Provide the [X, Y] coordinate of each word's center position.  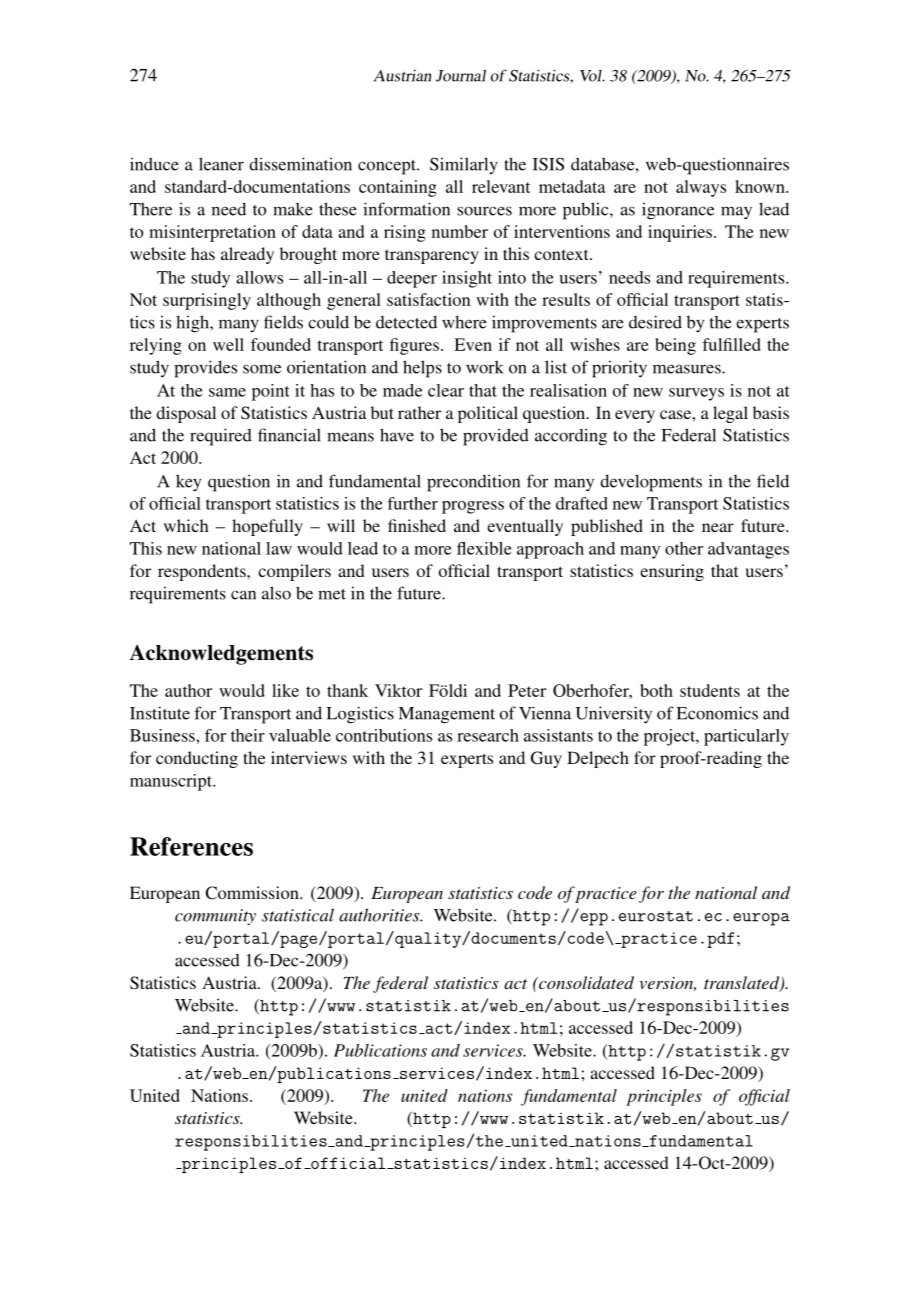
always [701, 188]
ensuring [672, 572]
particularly [746, 737]
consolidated [585, 982]
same [227, 392]
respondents [203, 572]
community [215, 917]
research [488, 735]
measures [688, 369]
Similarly [464, 165]
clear [446, 390]
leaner [221, 164]
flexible [484, 548]
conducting [197, 759]
